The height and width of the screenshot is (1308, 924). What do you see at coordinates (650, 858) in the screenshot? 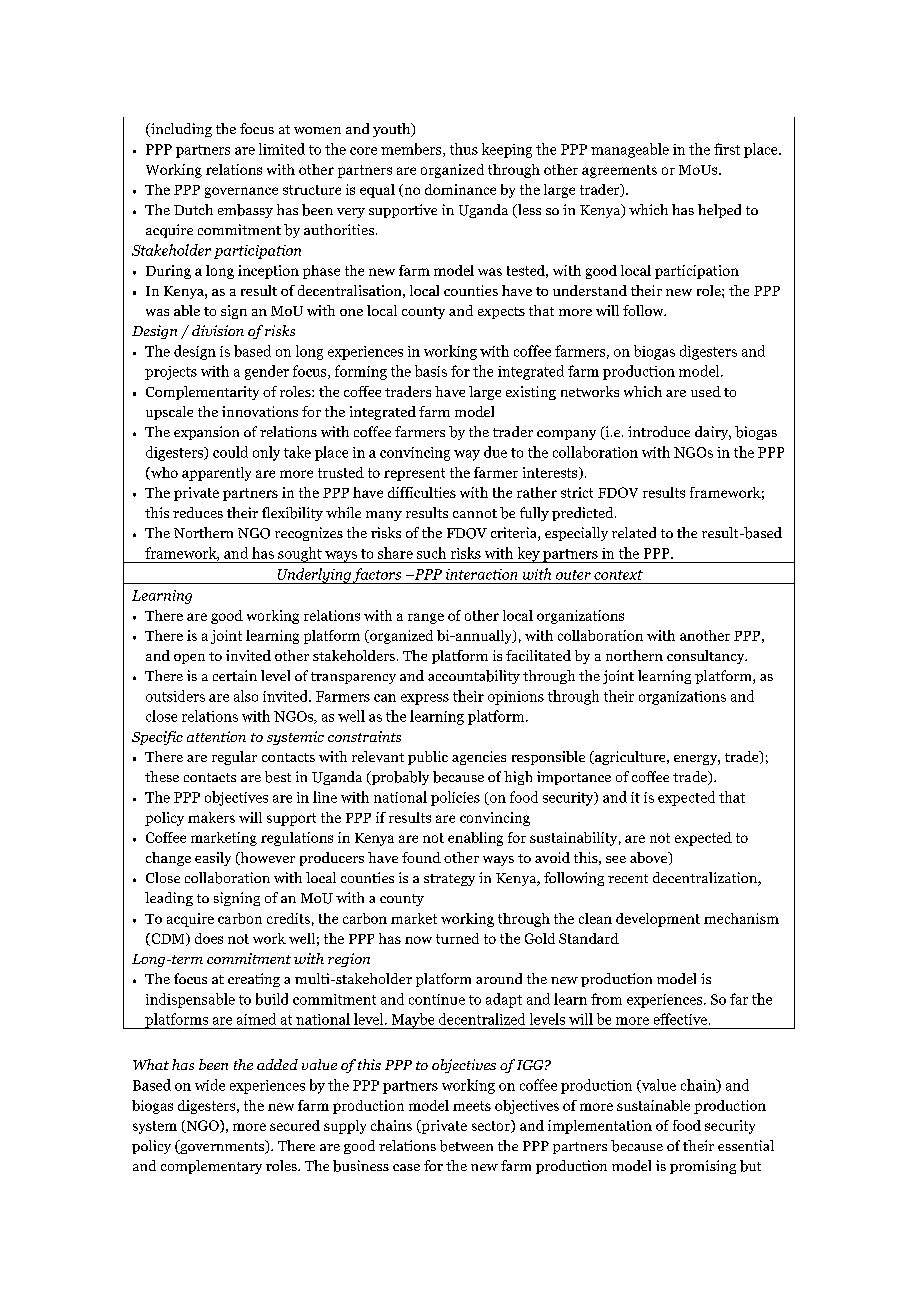
I see `above` at bounding box center [650, 858].
